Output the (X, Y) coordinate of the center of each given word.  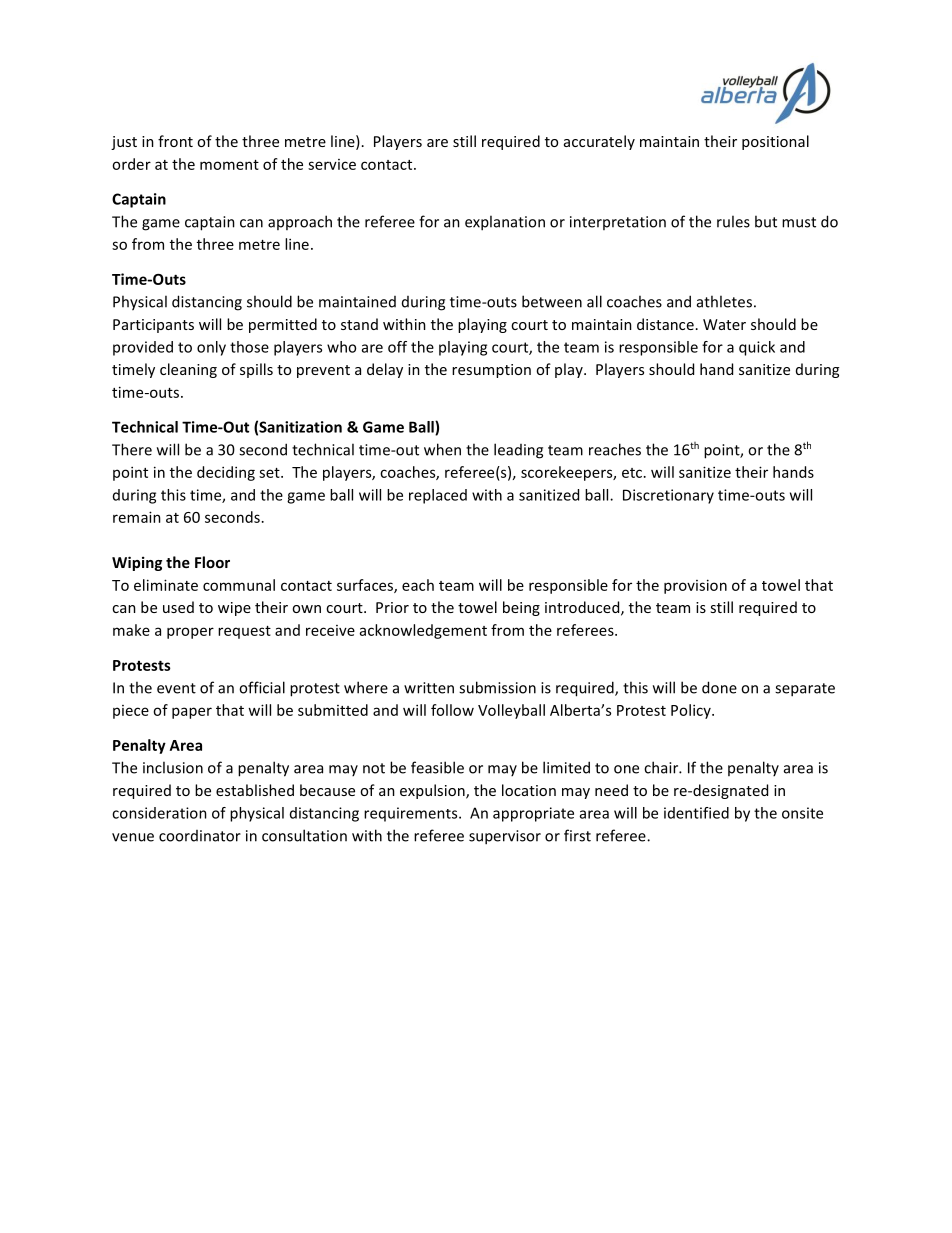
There (132, 449)
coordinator (200, 836)
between (552, 301)
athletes (724, 301)
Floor (212, 562)
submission (497, 687)
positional (775, 142)
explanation (505, 223)
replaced (438, 496)
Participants (153, 326)
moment (229, 165)
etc (633, 473)
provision (695, 586)
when (442, 449)
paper (192, 713)
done (719, 687)
